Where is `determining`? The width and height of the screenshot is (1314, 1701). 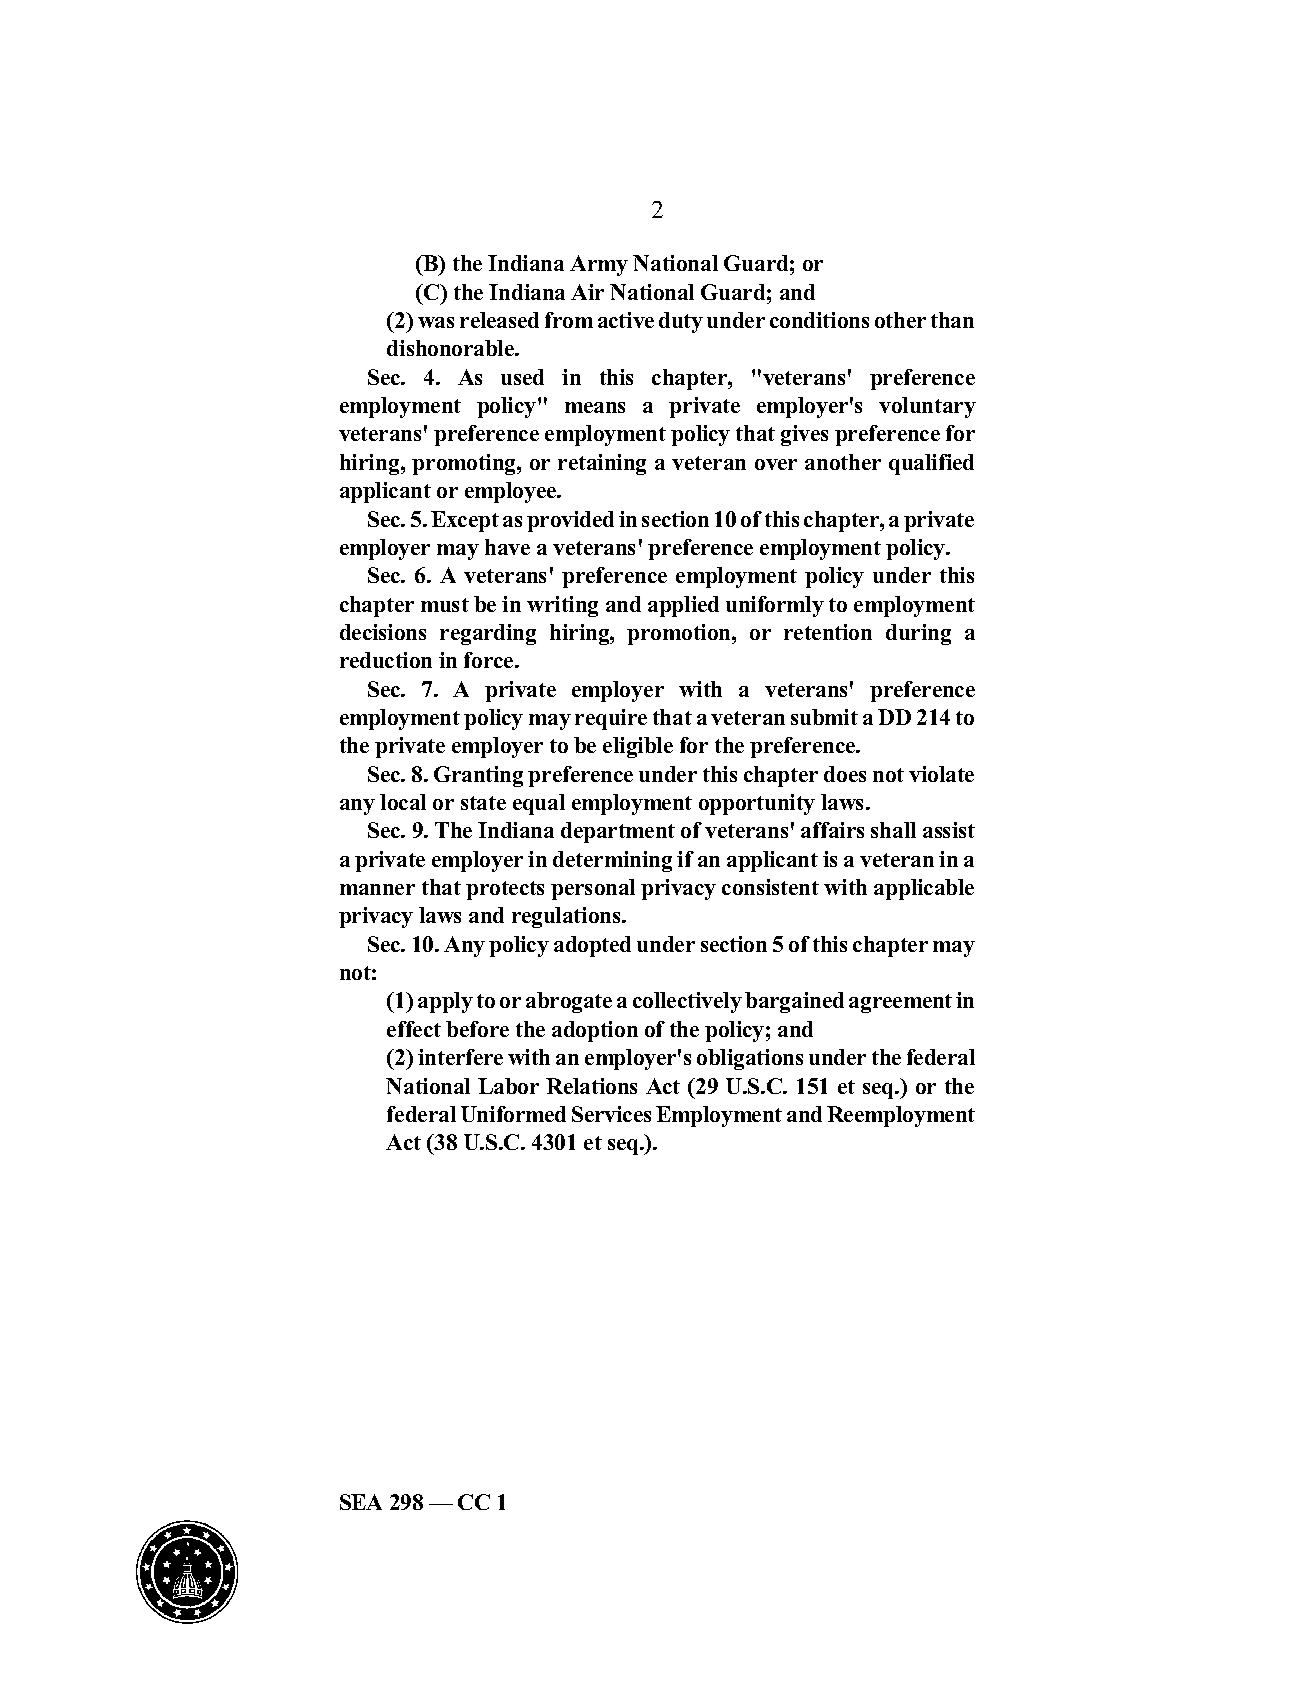 determining is located at coordinates (612, 861).
